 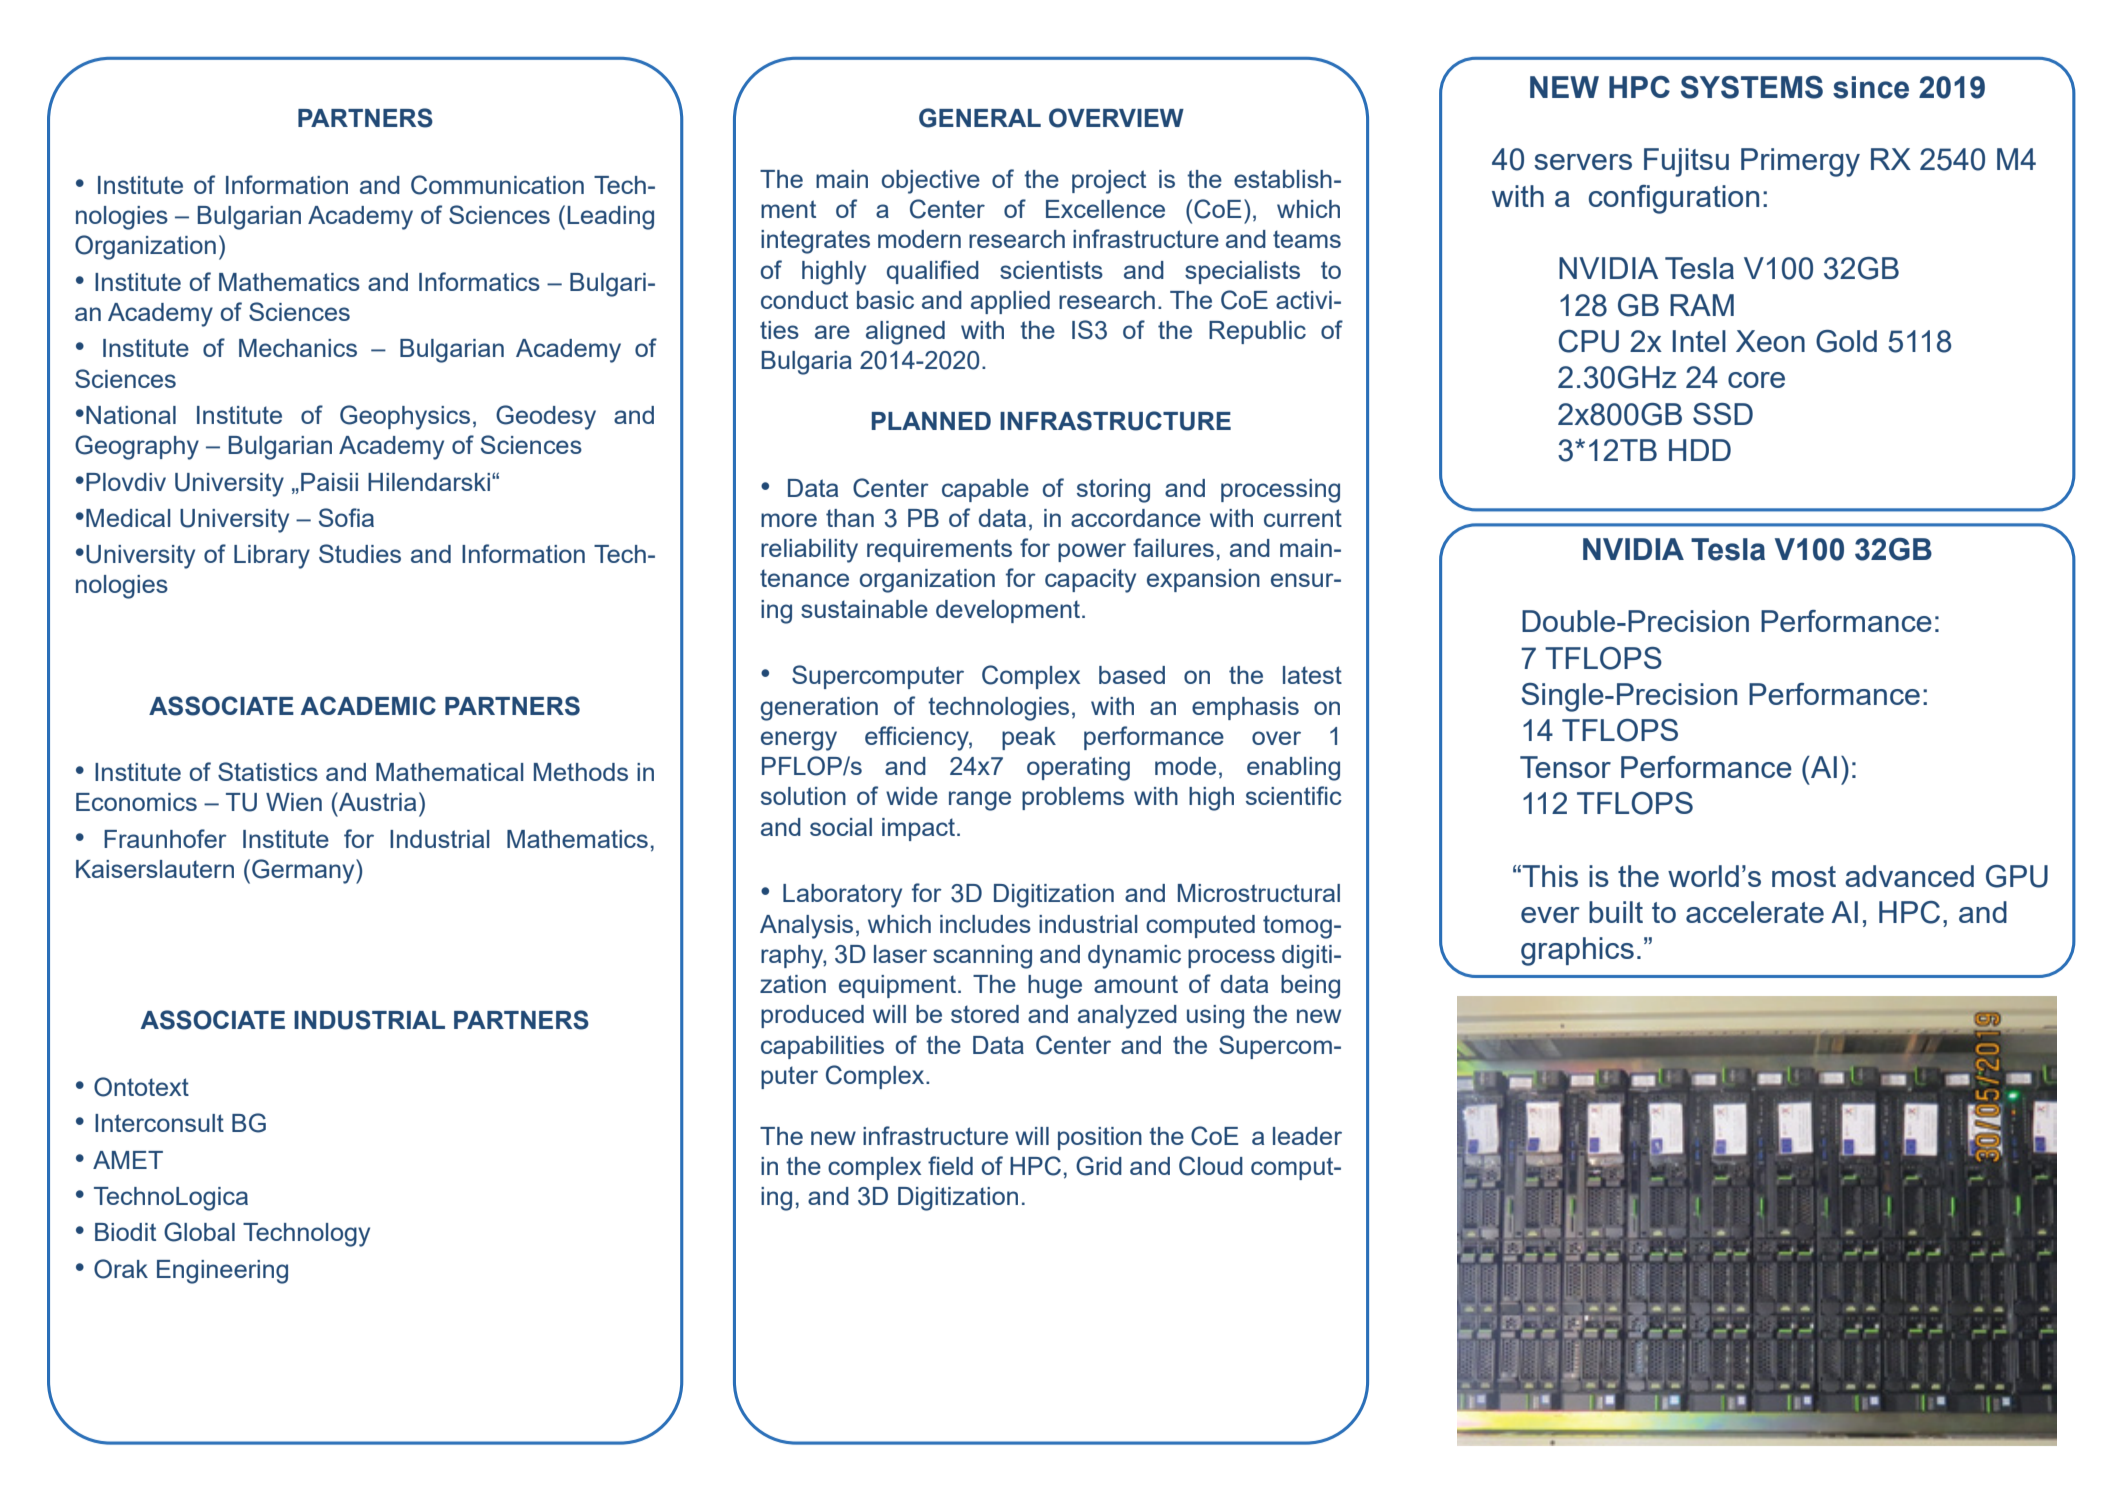 What do you see at coordinates (1132, 675) in the page?
I see `based` at bounding box center [1132, 675].
